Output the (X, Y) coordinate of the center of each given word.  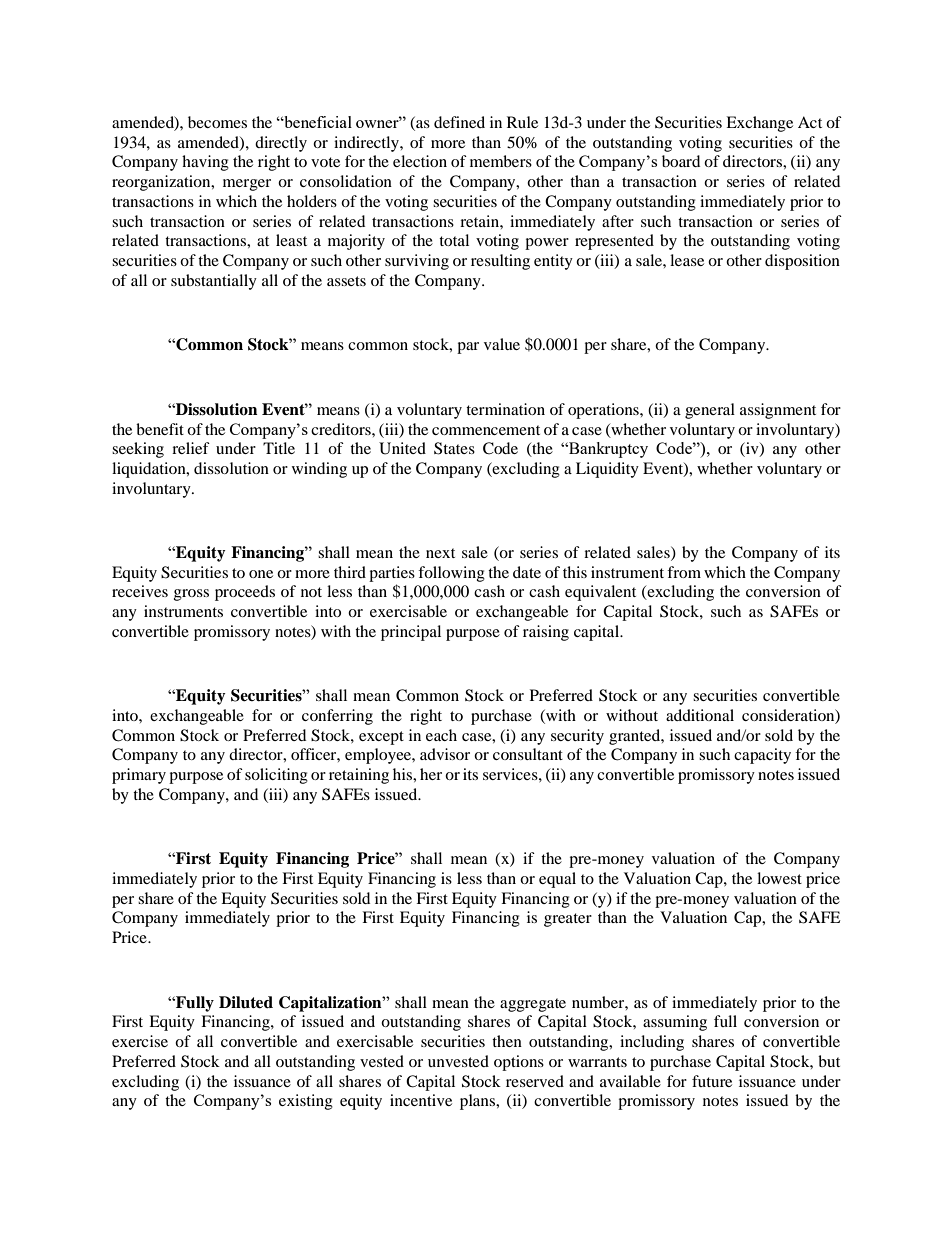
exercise (140, 1041)
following (451, 574)
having (205, 163)
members (501, 161)
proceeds (245, 593)
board (681, 161)
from (684, 572)
